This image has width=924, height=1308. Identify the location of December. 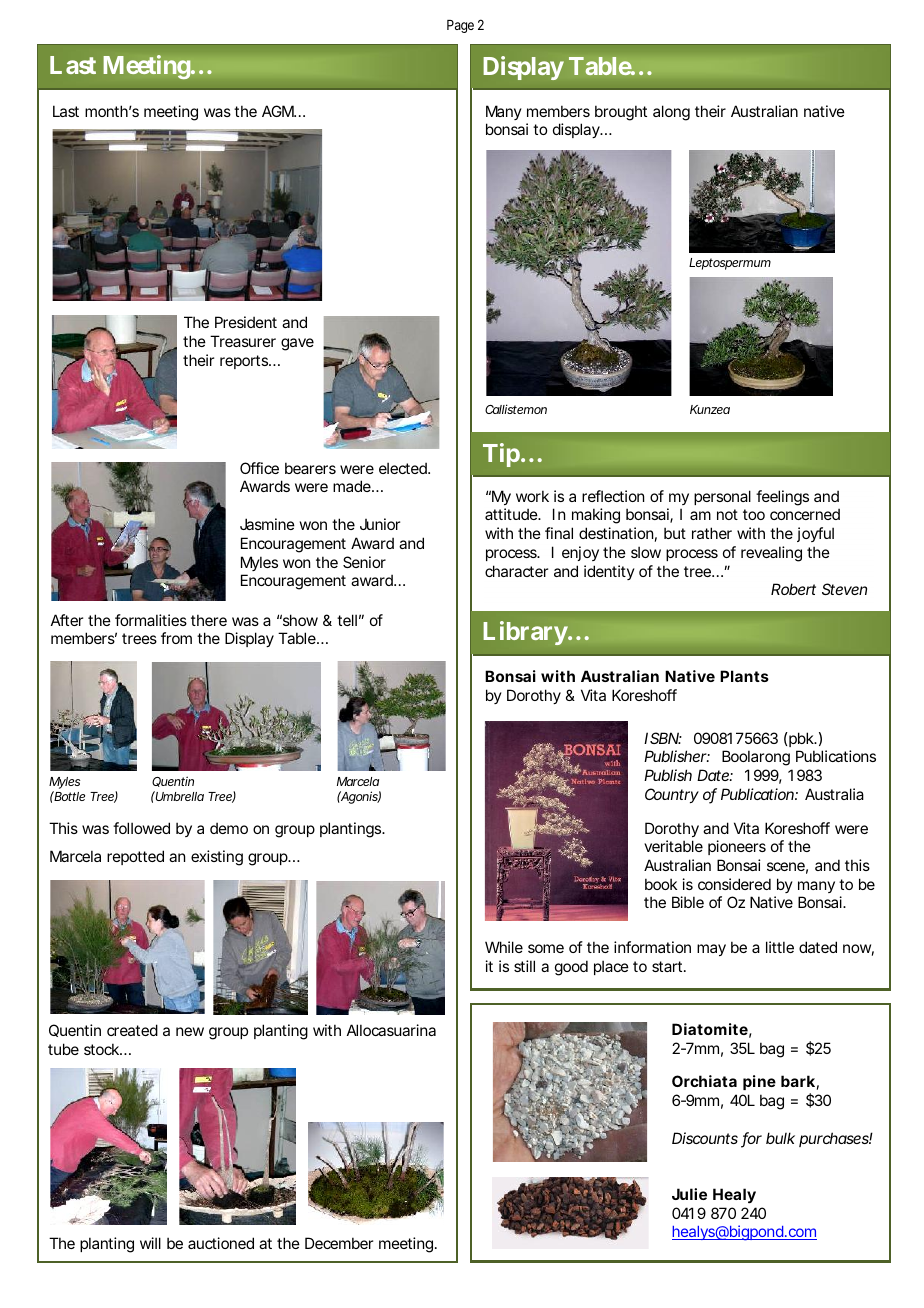
(339, 1243).
